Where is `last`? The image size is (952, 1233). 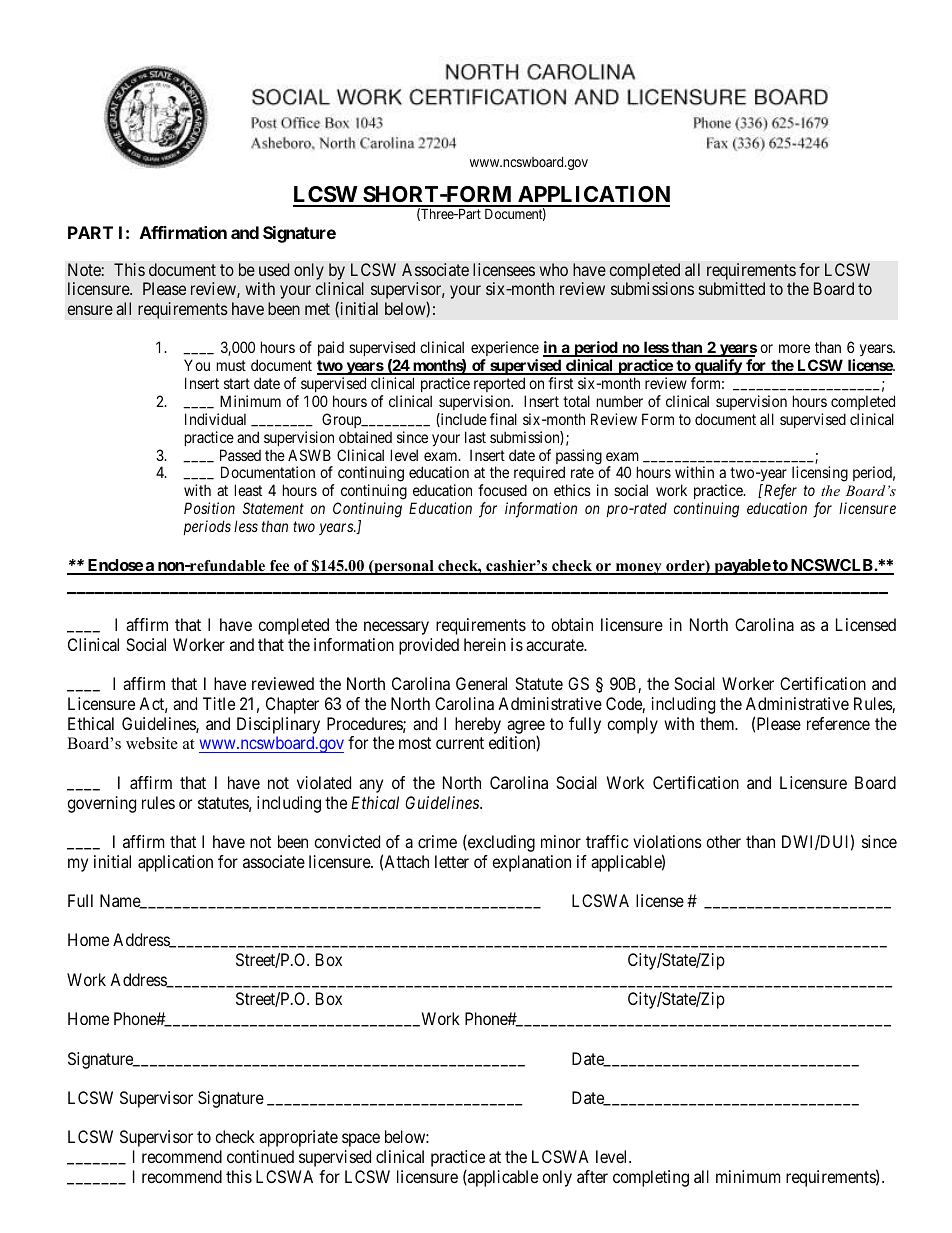 last is located at coordinates (475, 437).
